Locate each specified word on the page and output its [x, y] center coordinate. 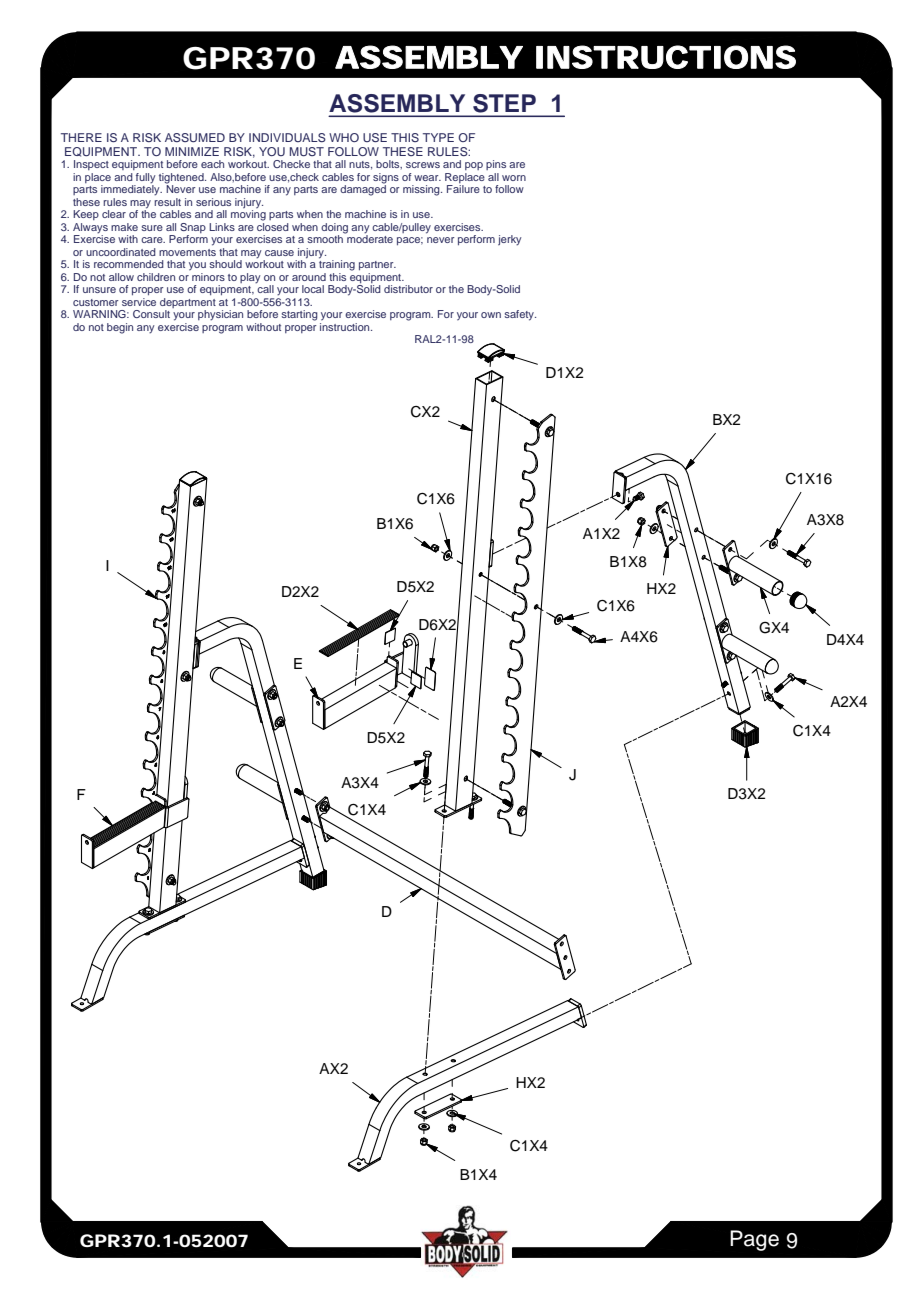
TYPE [438, 137]
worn [514, 178]
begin [120, 328]
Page [754, 1240]
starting [300, 315]
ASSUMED [195, 137]
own [491, 315]
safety [520, 315]
